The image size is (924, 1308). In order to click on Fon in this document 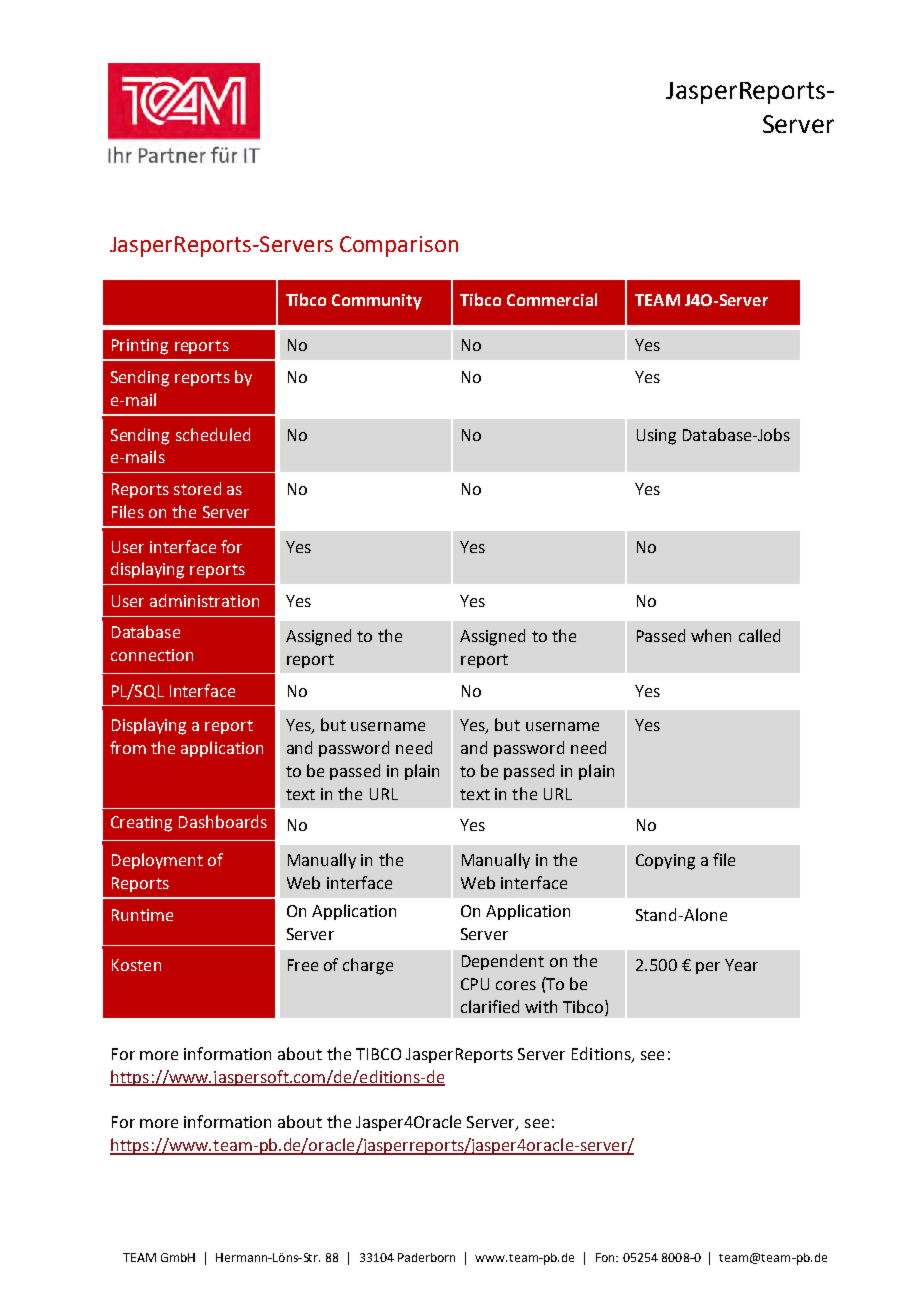, I will do `click(606, 1257)`.
